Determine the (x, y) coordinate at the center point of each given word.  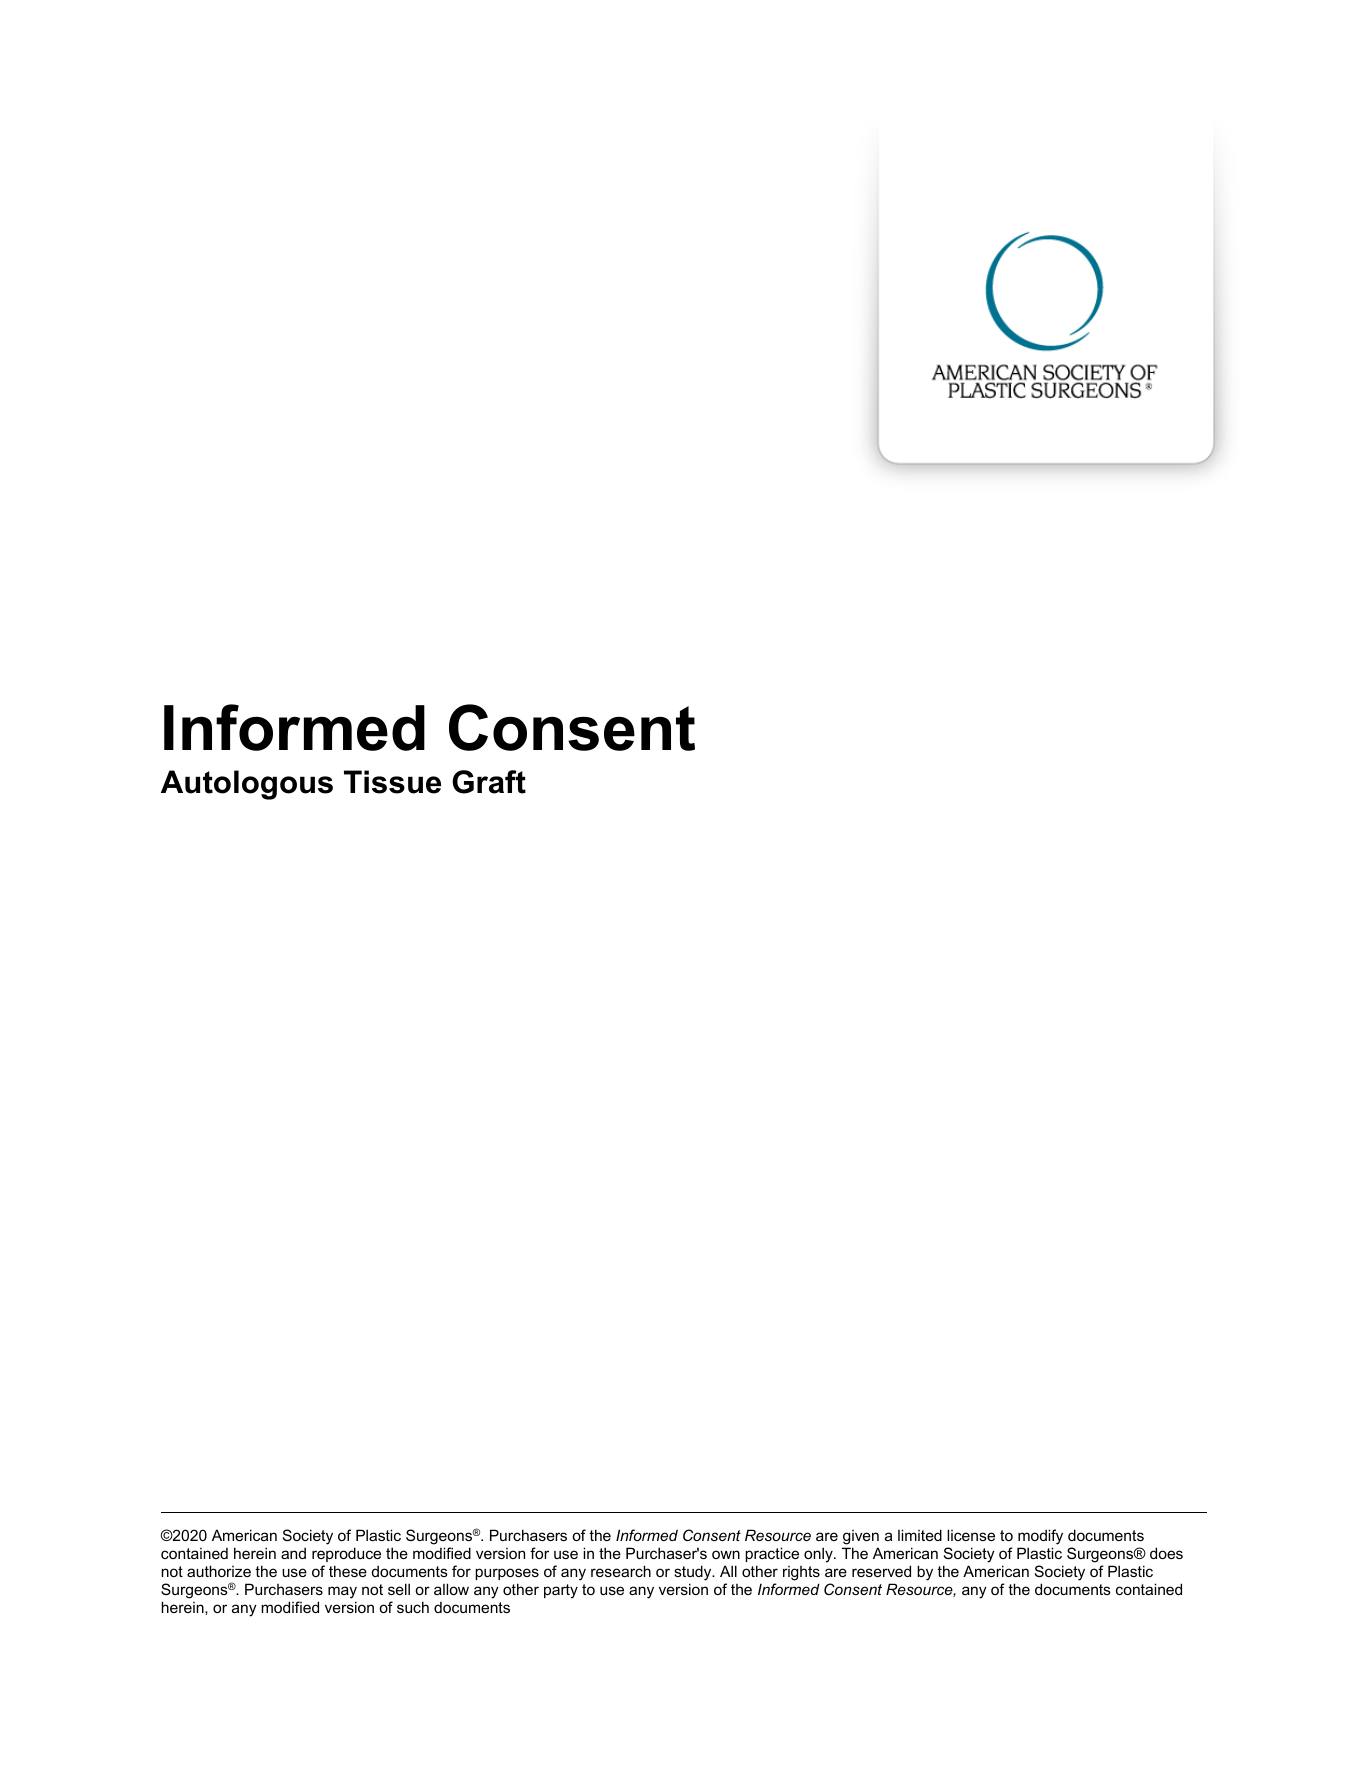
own (726, 1554)
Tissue (392, 782)
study (694, 1574)
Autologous (247, 785)
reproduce (346, 1554)
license (971, 1535)
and (293, 1553)
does (1166, 1553)
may (342, 1594)
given (860, 1539)
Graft (489, 782)
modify (1040, 1538)
